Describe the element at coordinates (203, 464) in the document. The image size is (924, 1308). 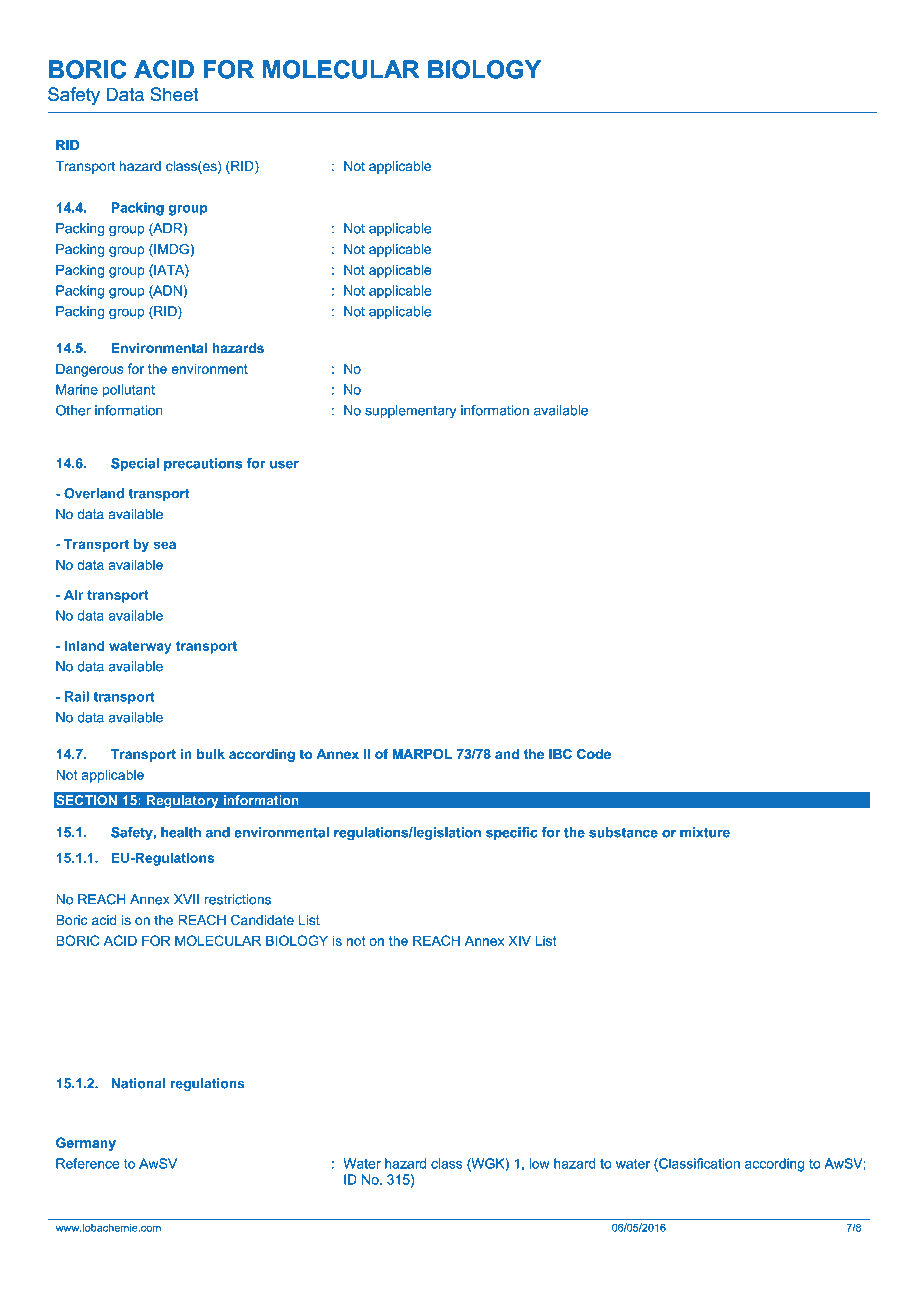
I see `precautions` at that location.
